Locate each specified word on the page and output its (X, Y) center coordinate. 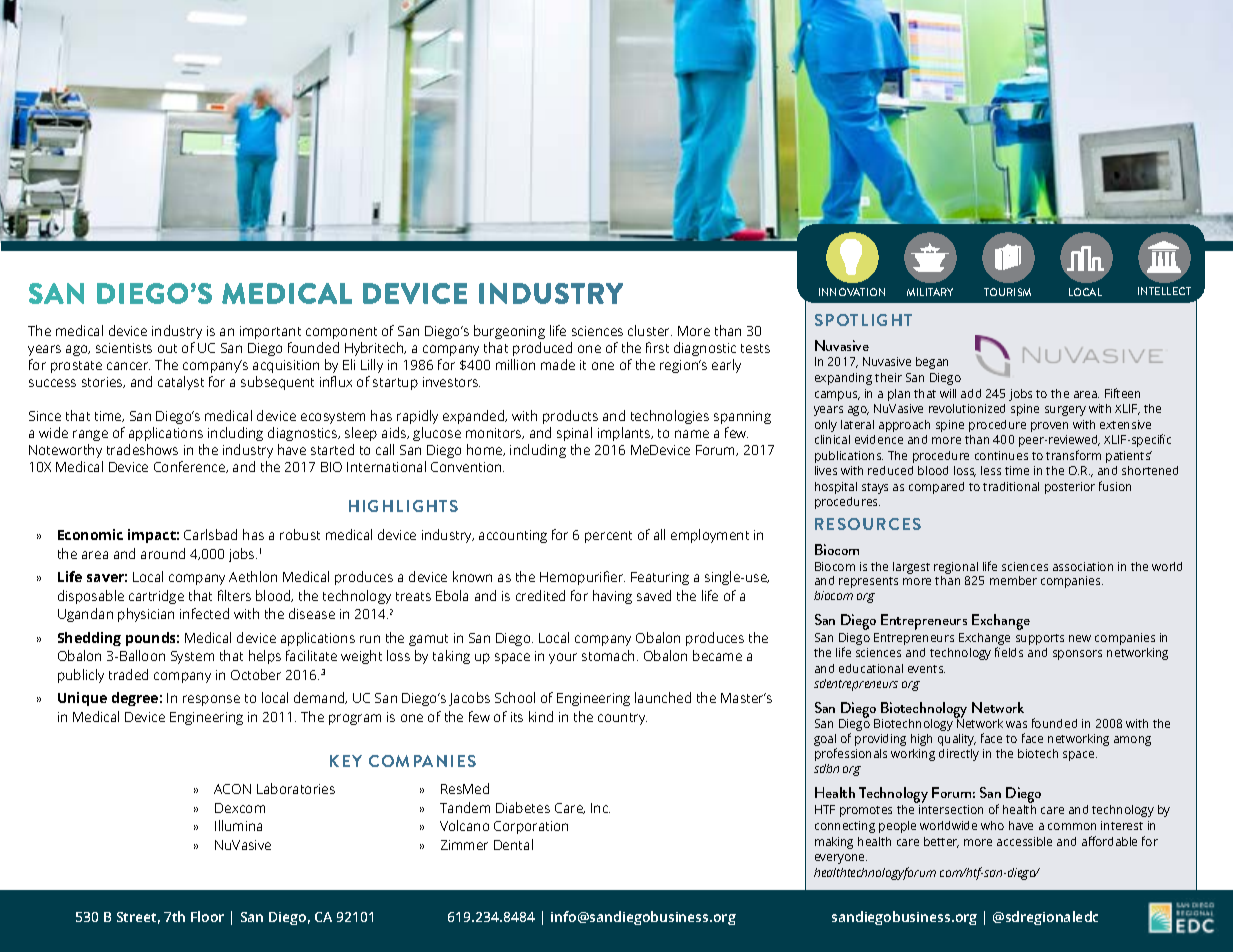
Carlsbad (210, 534)
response (211, 700)
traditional (1011, 486)
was (1016, 724)
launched (663, 697)
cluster (650, 330)
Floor (207, 916)
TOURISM (1007, 292)
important (270, 332)
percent (608, 537)
